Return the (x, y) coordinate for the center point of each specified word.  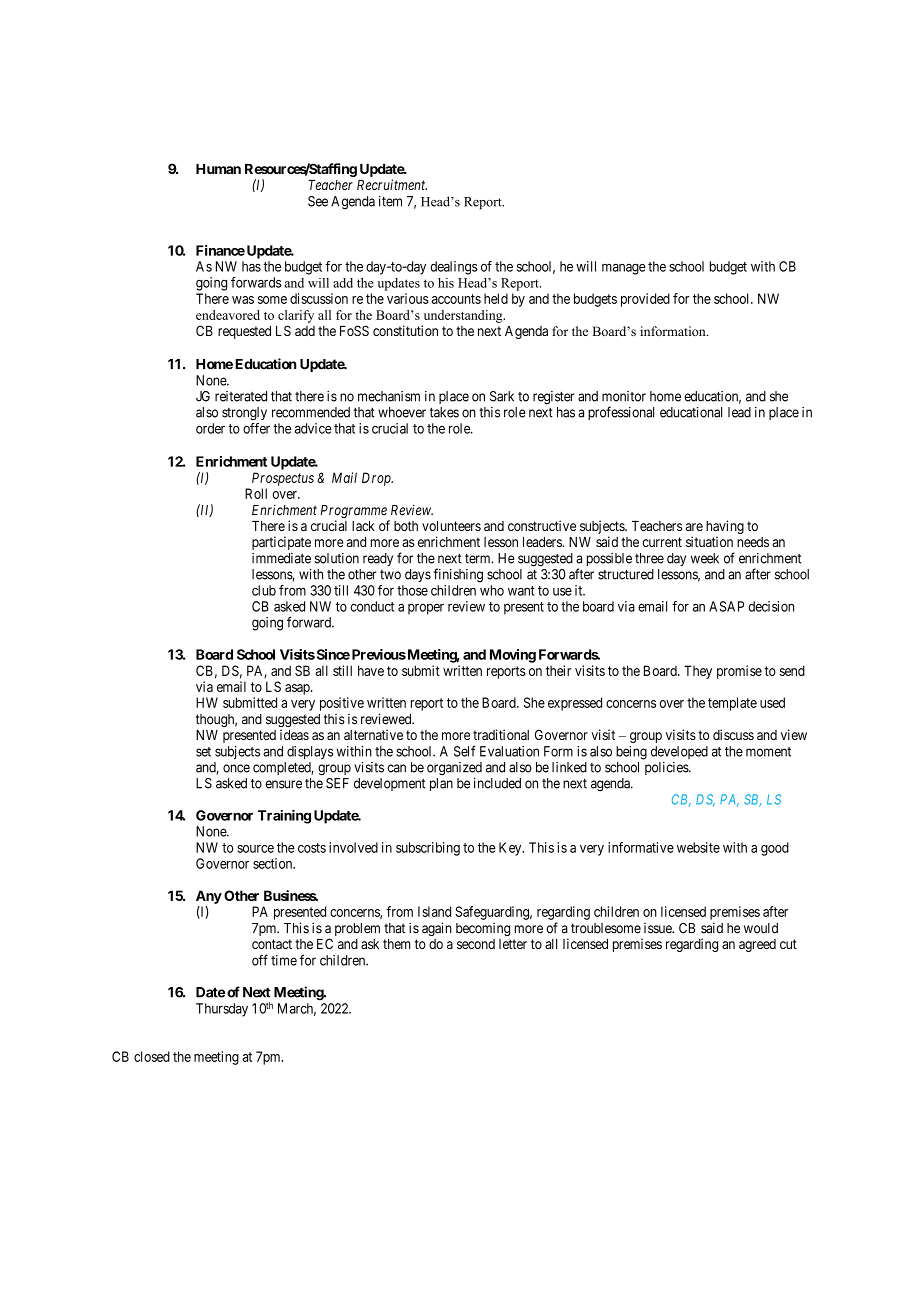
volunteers (451, 526)
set (203, 752)
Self (465, 751)
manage (624, 269)
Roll (256, 493)
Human (218, 169)
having (725, 528)
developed (679, 752)
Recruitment (392, 184)
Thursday (222, 1010)
